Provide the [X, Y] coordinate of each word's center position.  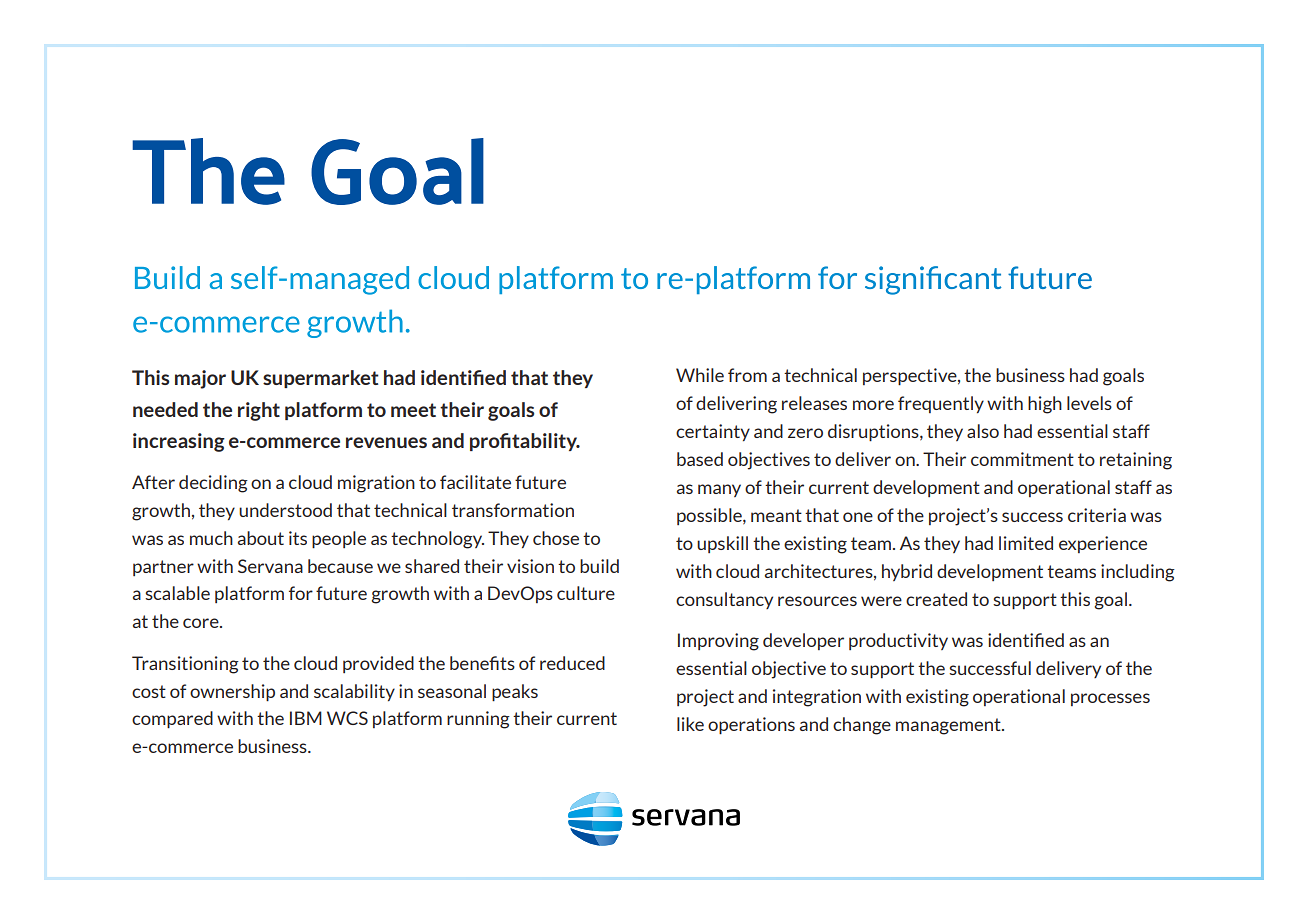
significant [933, 280]
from [747, 375]
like [690, 724]
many [719, 490]
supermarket [321, 379]
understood [285, 510]
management [949, 726]
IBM [306, 718]
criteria [1097, 515]
